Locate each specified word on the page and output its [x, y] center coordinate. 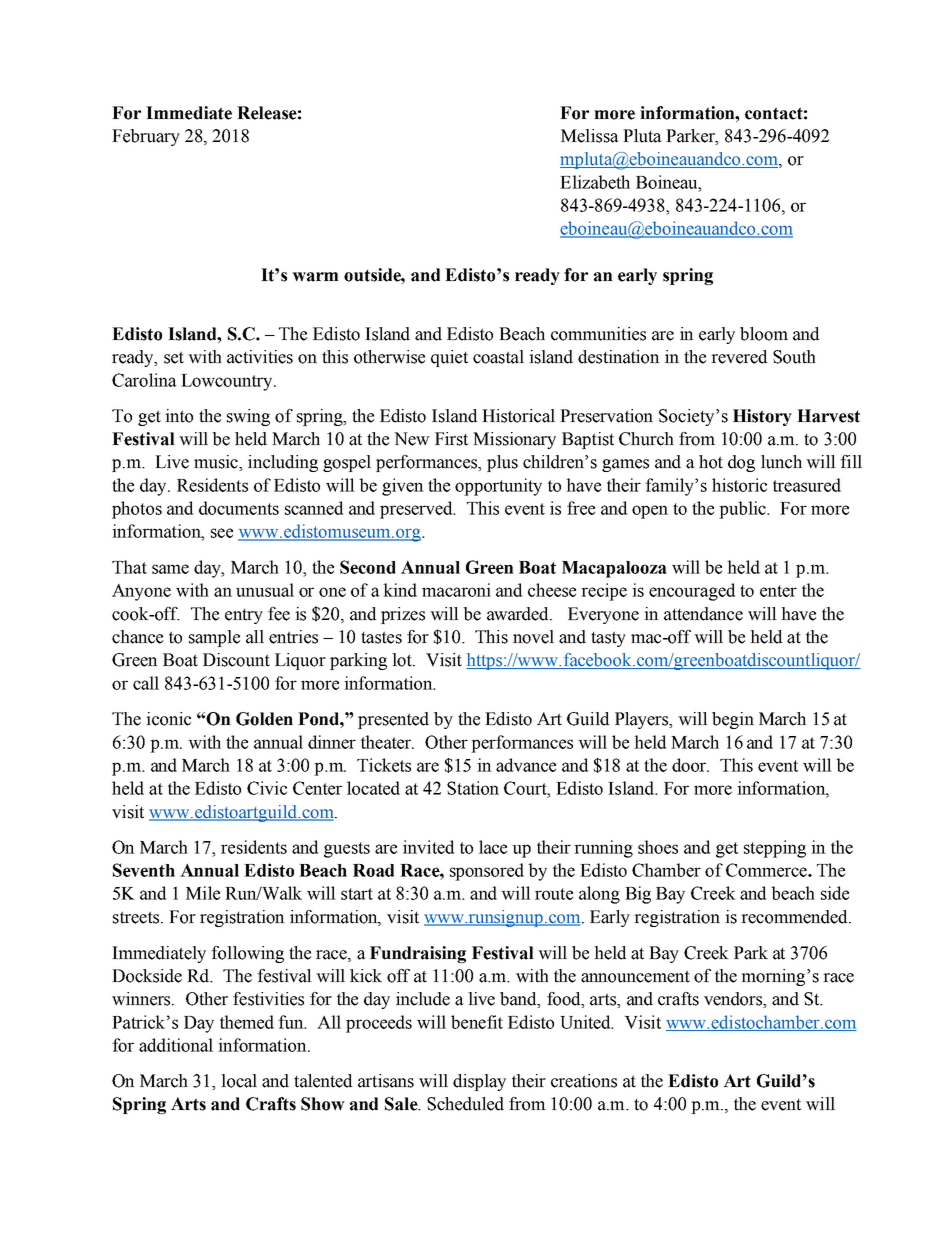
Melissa [590, 136]
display [479, 1082]
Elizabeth [595, 182]
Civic [267, 788]
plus [502, 463]
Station [473, 788]
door [690, 765]
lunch [781, 462]
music [217, 463]
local [239, 1081]
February [146, 137]
